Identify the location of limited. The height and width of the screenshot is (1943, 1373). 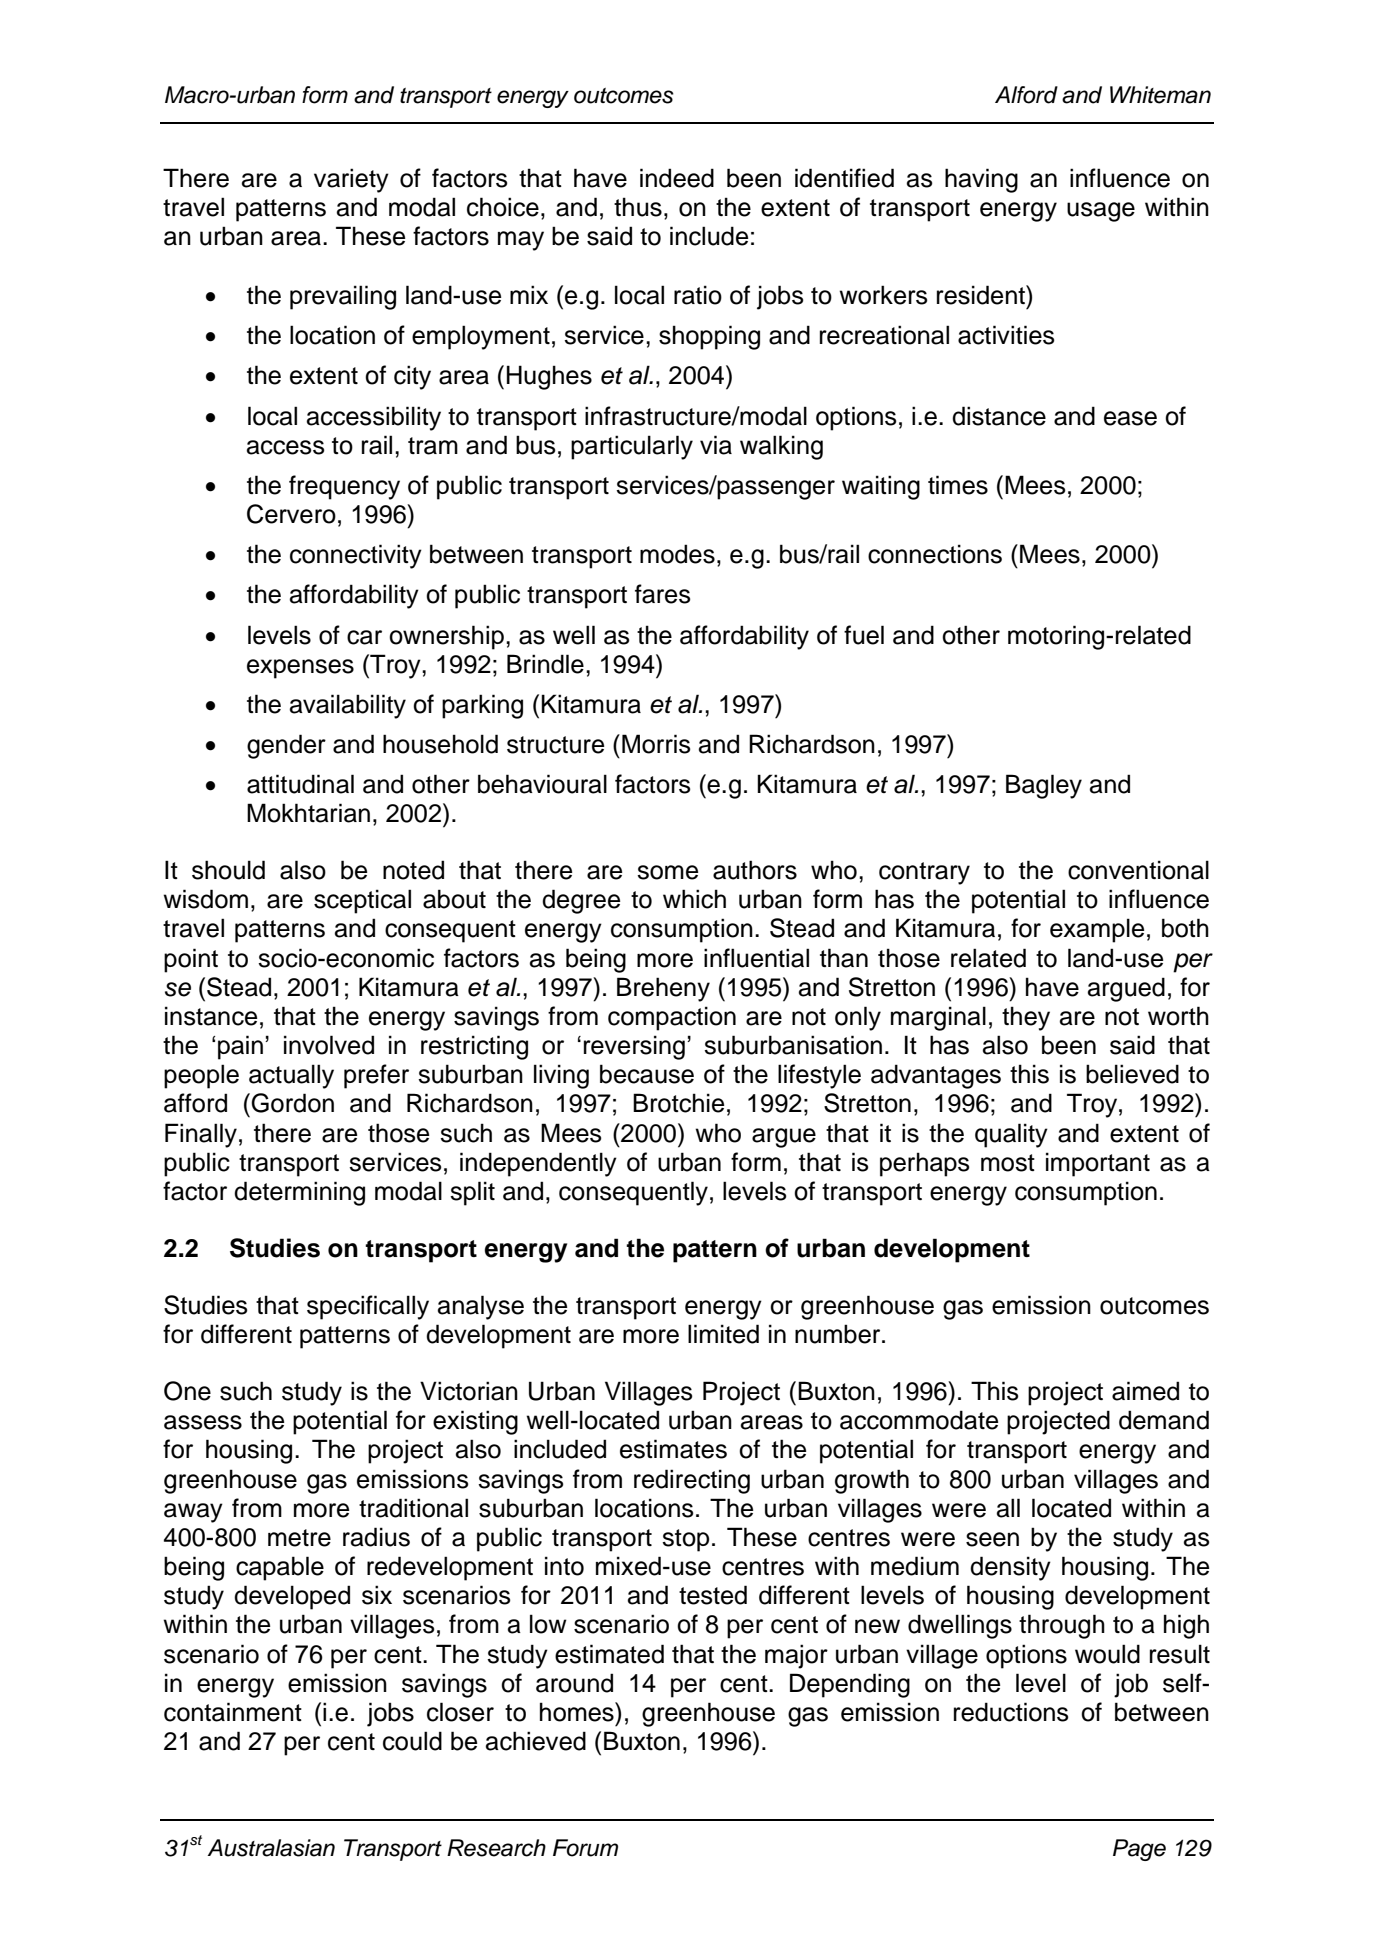
(723, 1334).
